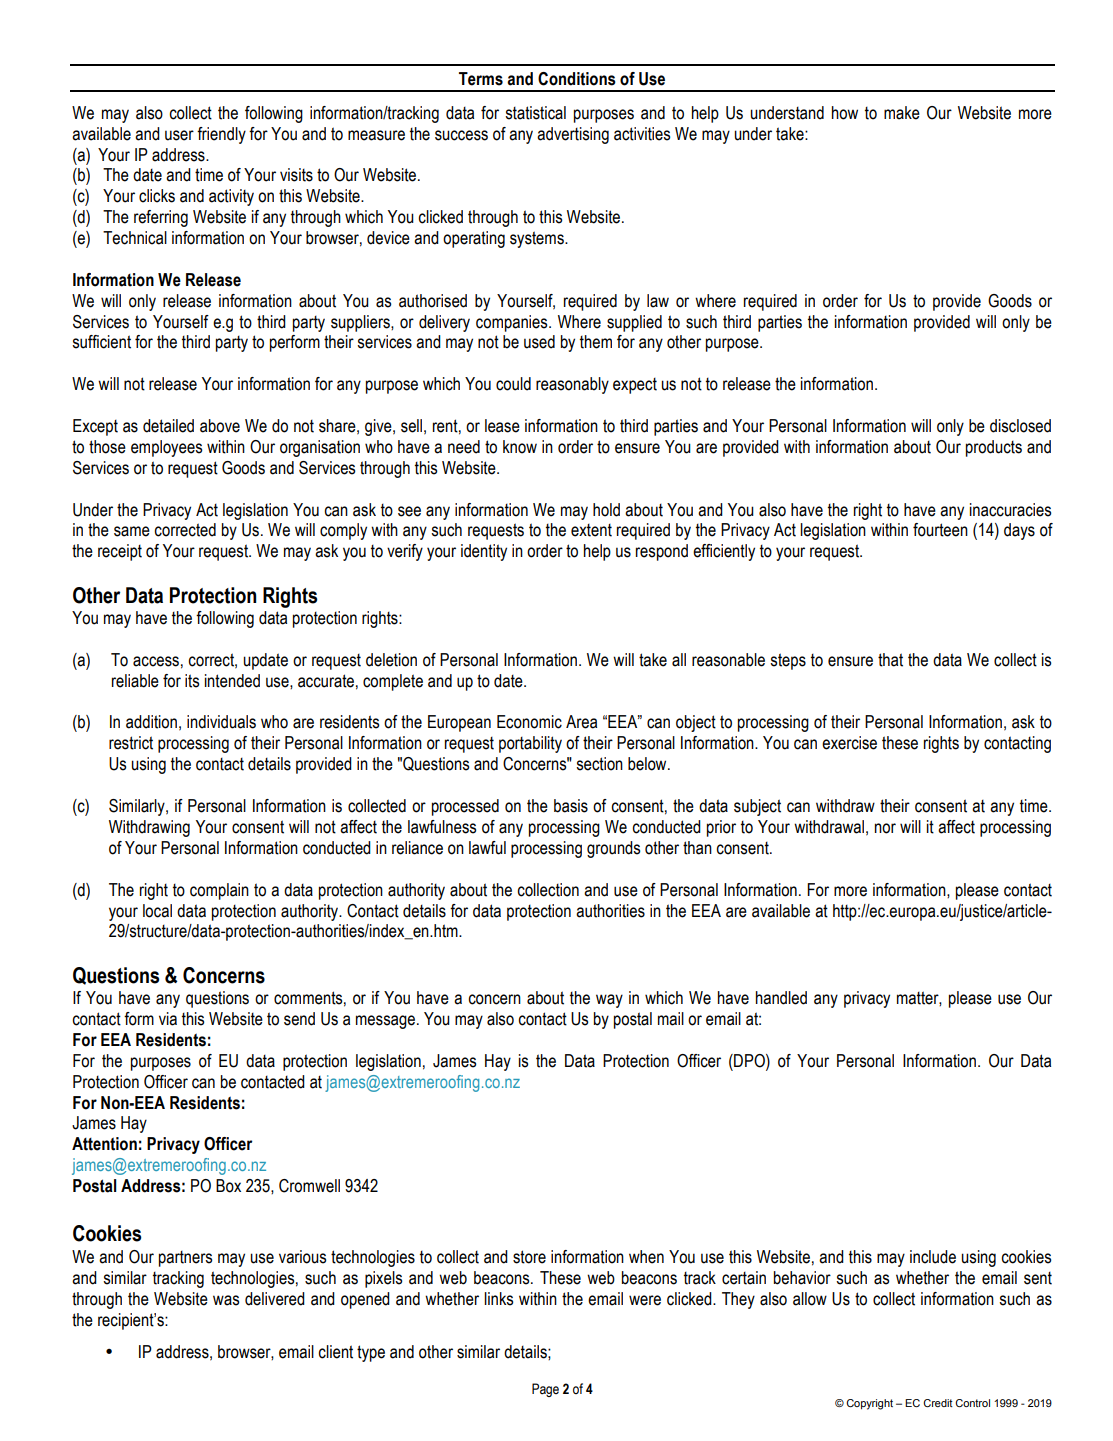 The width and height of the screenshot is (1113, 1441). Describe the element at coordinates (545, 1390) in the screenshot. I see `Page` at that location.
